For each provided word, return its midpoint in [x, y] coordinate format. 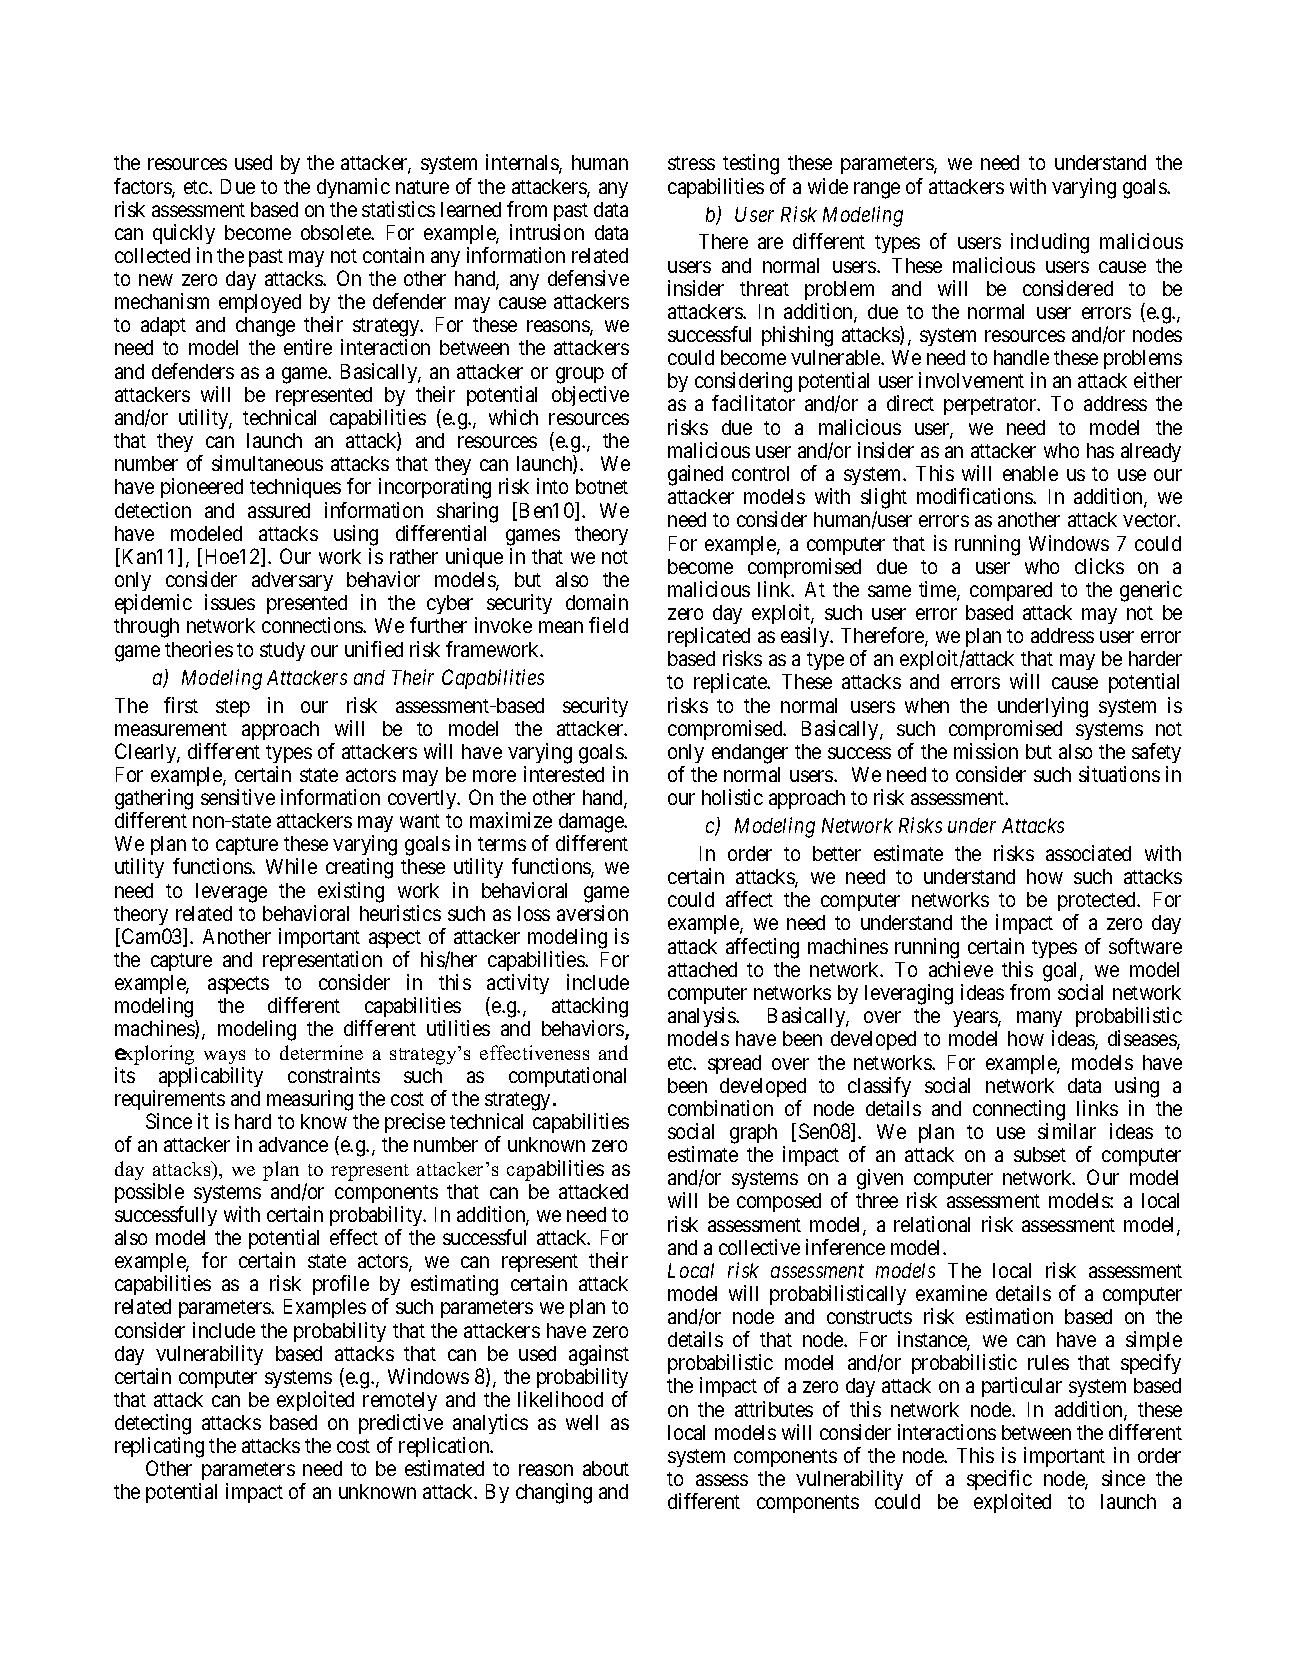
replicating [159, 1449]
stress [691, 163]
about [606, 1468]
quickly [184, 234]
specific [999, 1482]
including [1050, 243]
